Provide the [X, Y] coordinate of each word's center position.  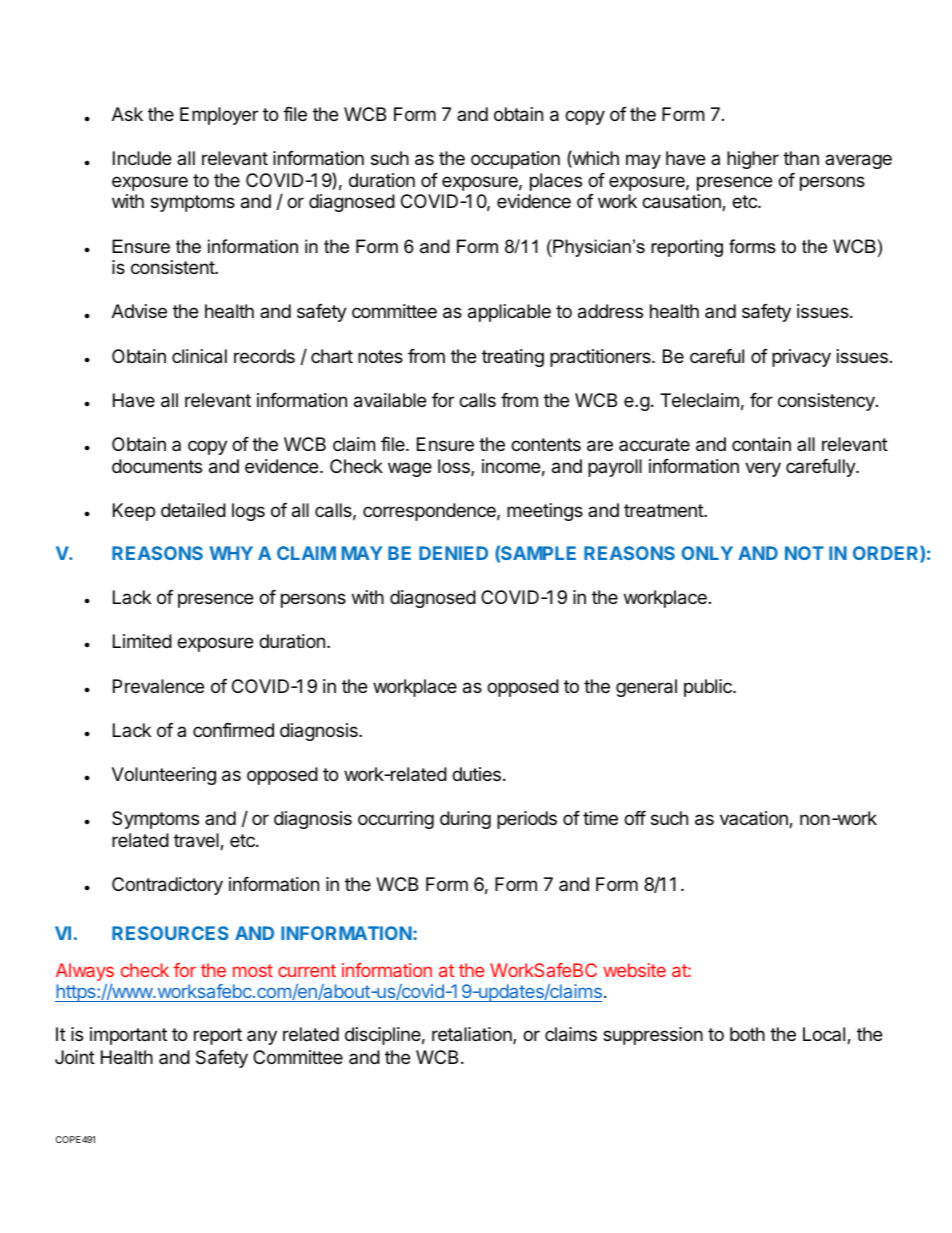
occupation [515, 160]
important [128, 1036]
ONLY [707, 553]
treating [513, 358]
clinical [199, 356]
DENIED [453, 553]
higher [753, 160]
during [465, 820]
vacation [755, 819]
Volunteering [164, 776]
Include [142, 158]
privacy [801, 358]
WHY [231, 553]
